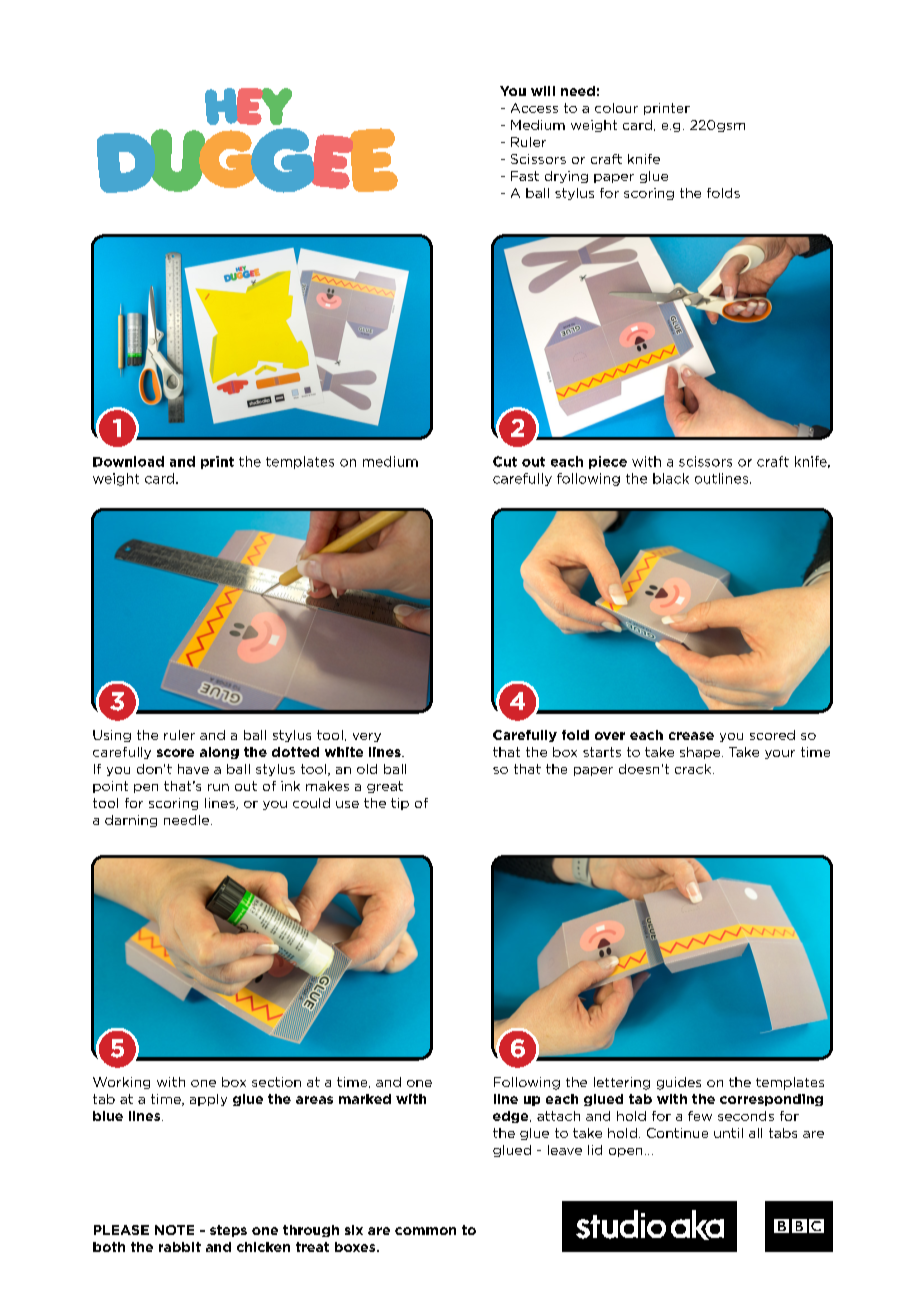 This screenshot has height=1308, width=924. What do you see at coordinates (534, 108) in the screenshot?
I see `Access` at bounding box center [534, 108].
